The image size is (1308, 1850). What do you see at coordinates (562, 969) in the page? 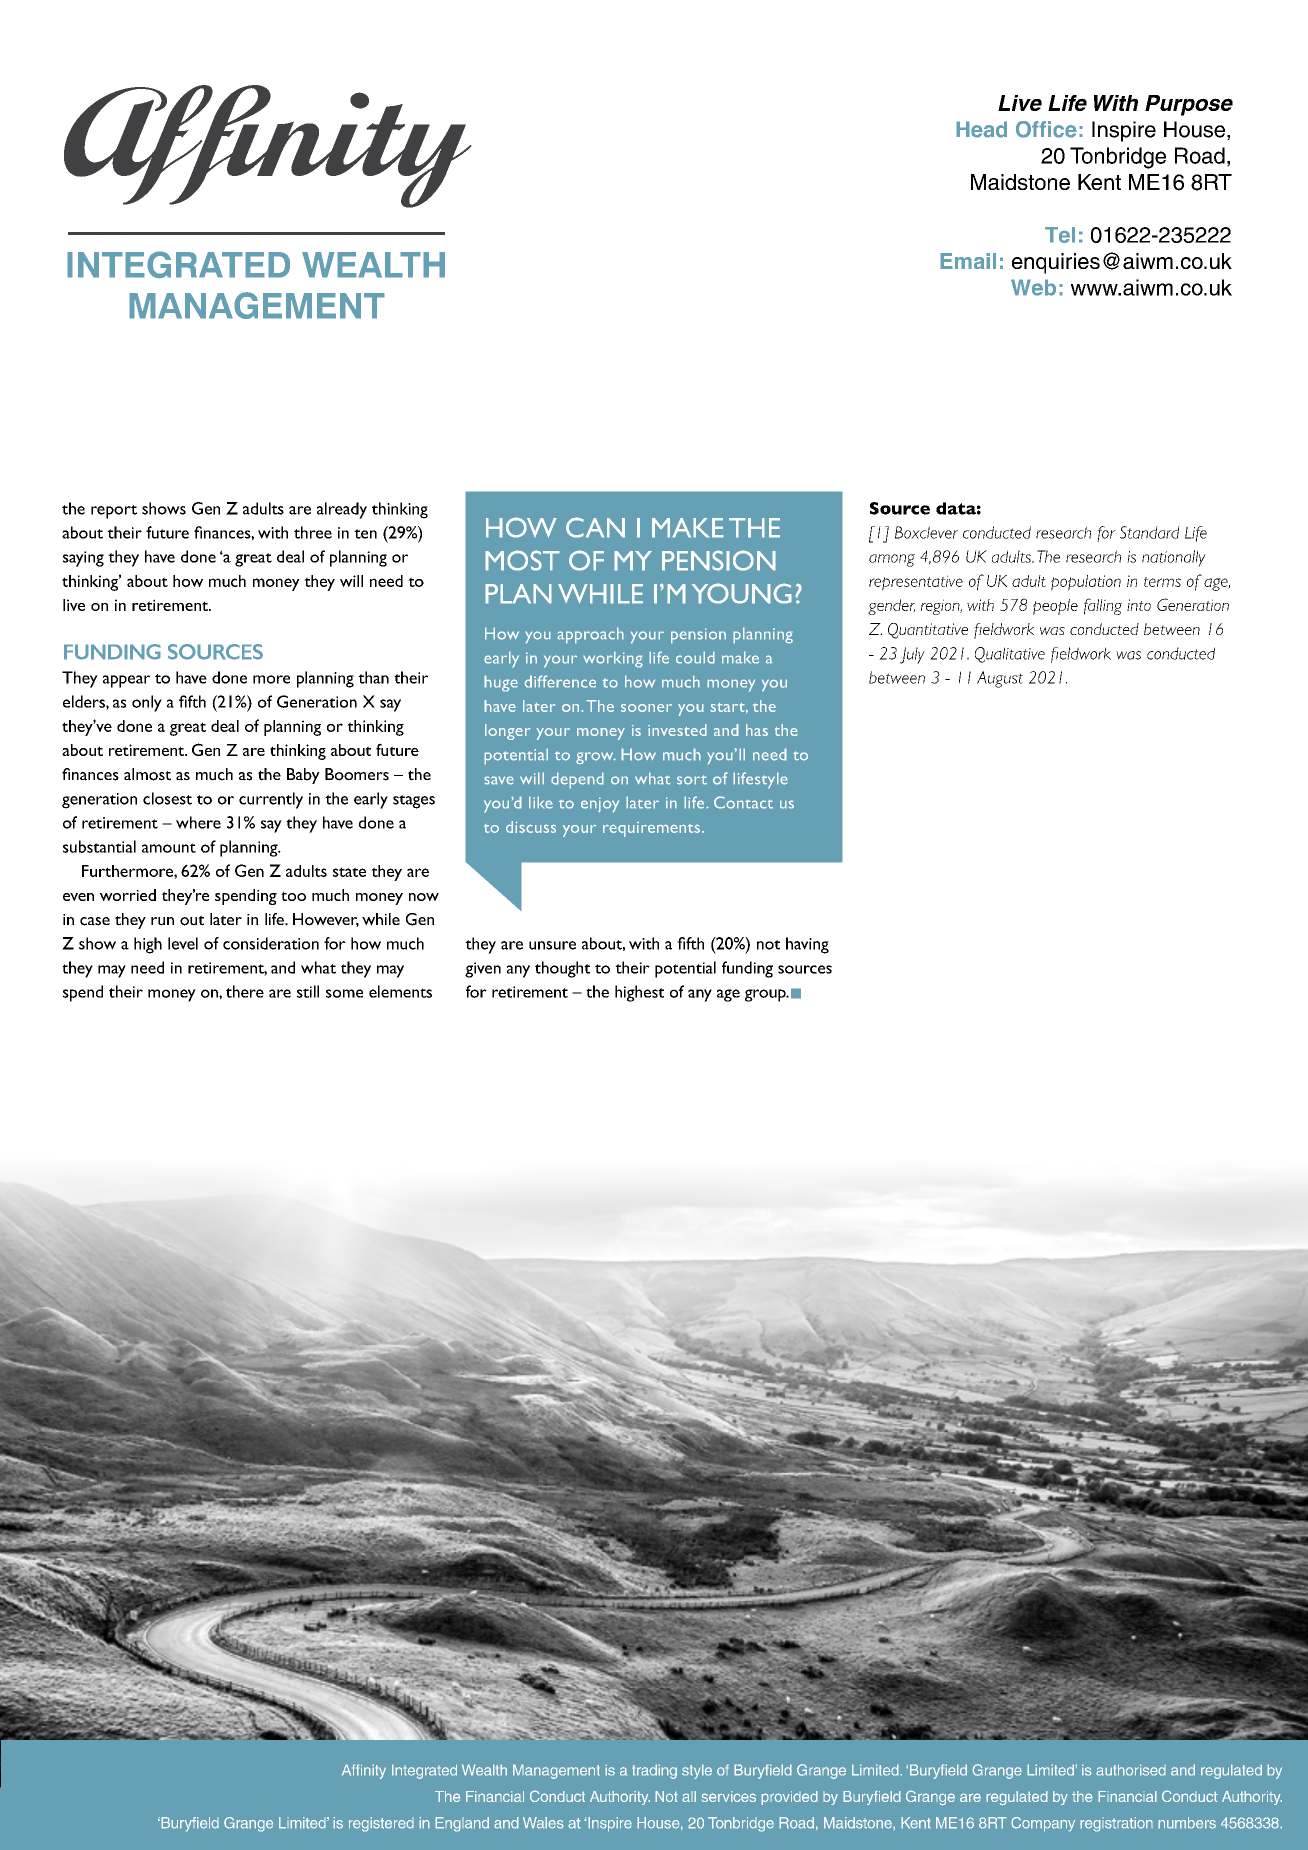
I see `thought` at bounding box center [562, 969].
